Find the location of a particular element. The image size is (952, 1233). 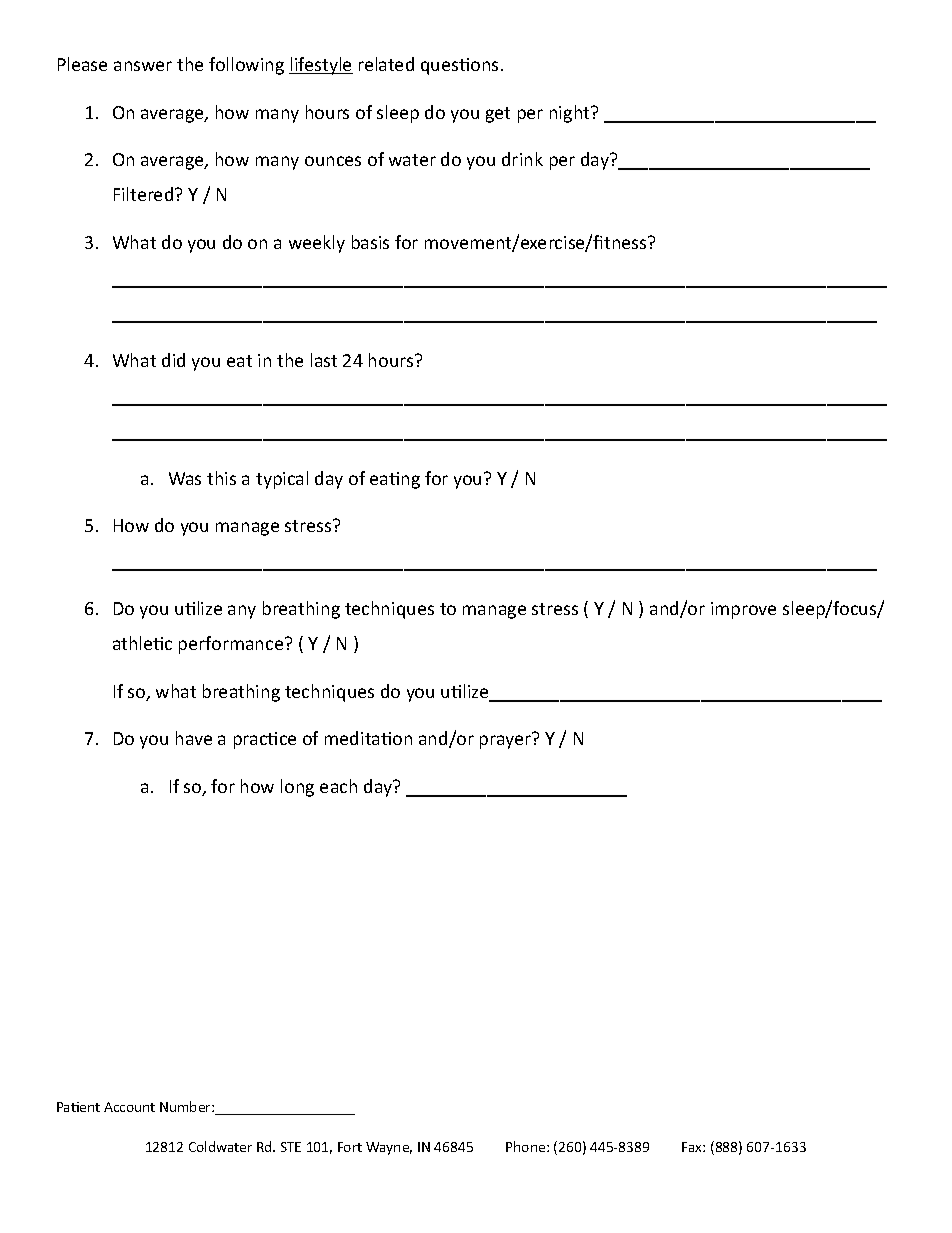

night is located at coordinates (571, 114).
